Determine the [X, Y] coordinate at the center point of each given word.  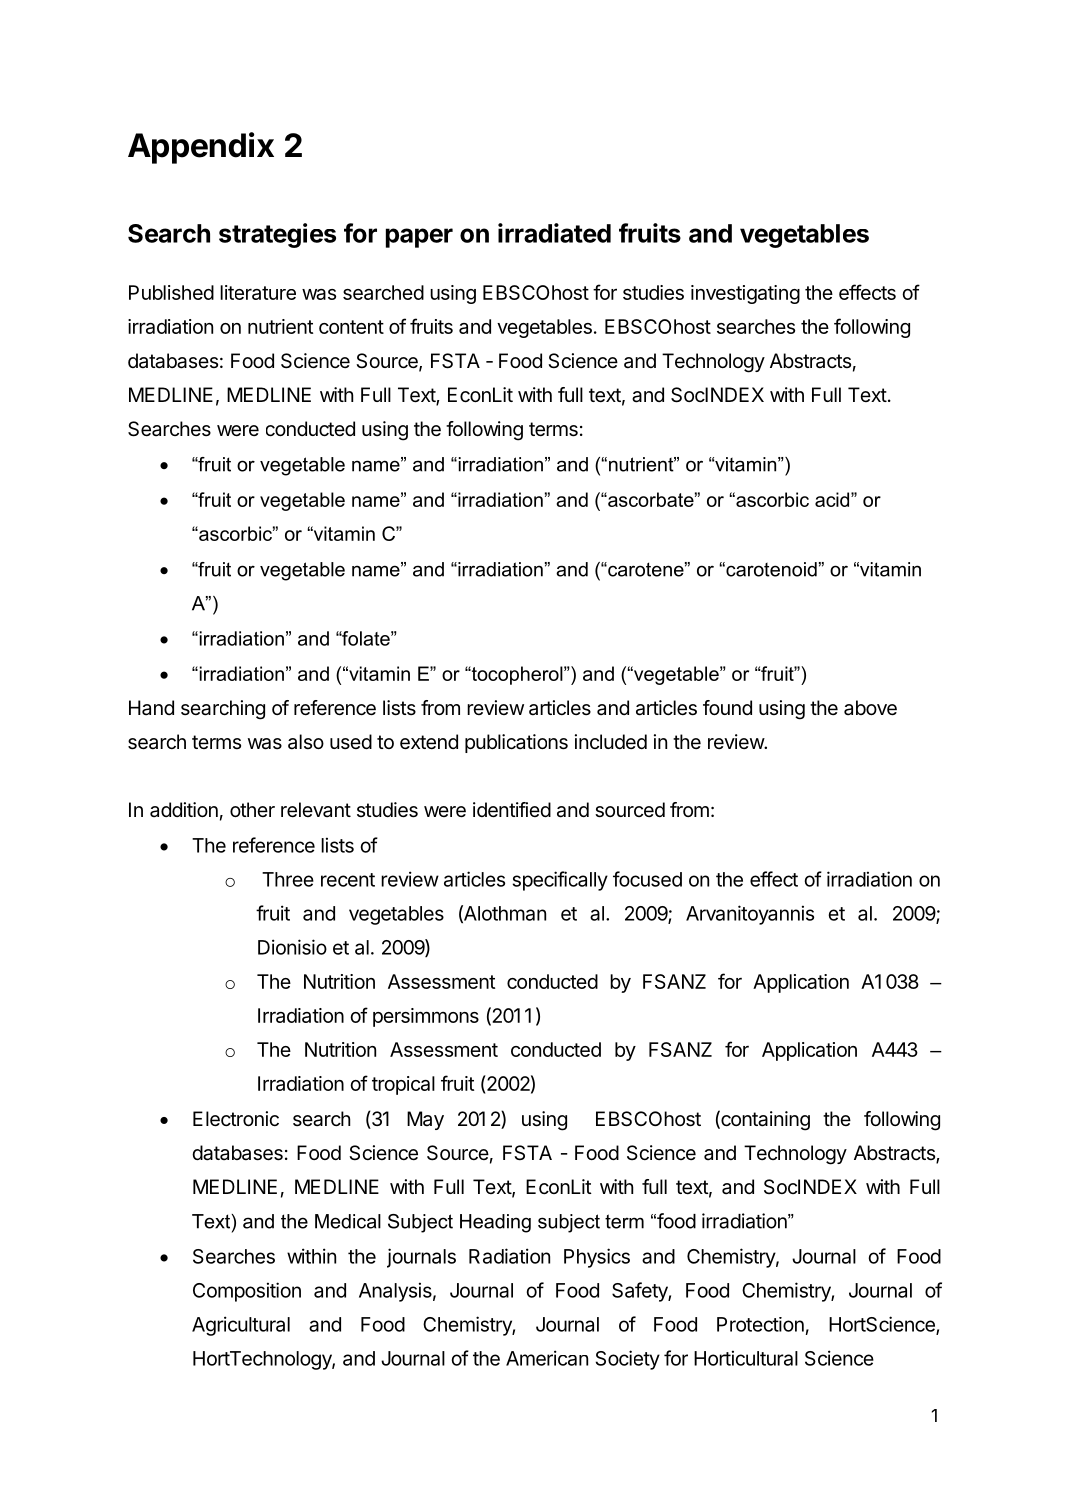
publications [516, 743]
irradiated [554, 233]
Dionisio [292, 947]
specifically [560, 881]
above [870, 708]
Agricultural [241, 1326]
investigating [745, 294]
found [727, 707]
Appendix [201, 148]
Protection [760, 1324]
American [547, 1358]
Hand [151, 708]
